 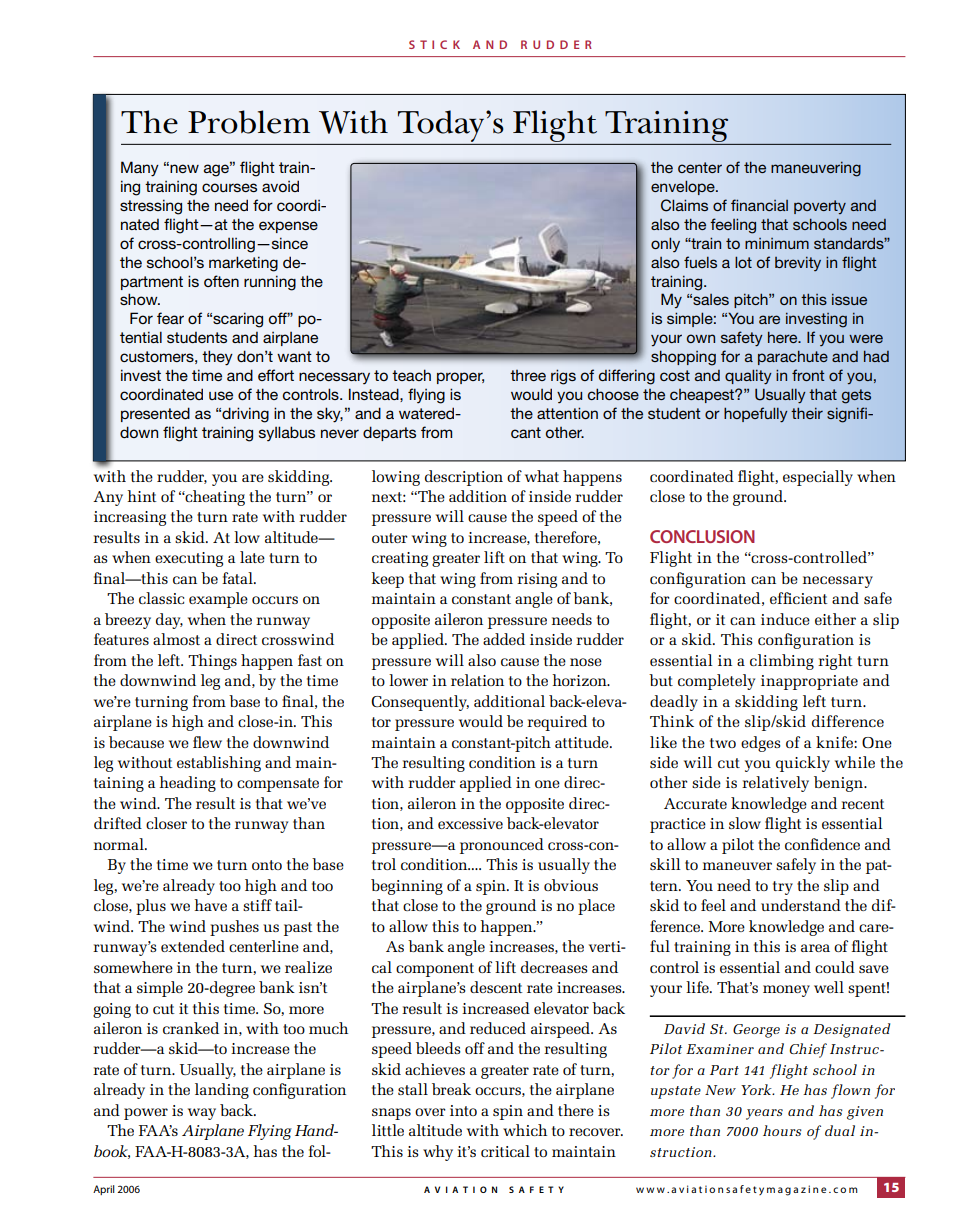 I want to click on climbing, so click(x=782, y=662).
